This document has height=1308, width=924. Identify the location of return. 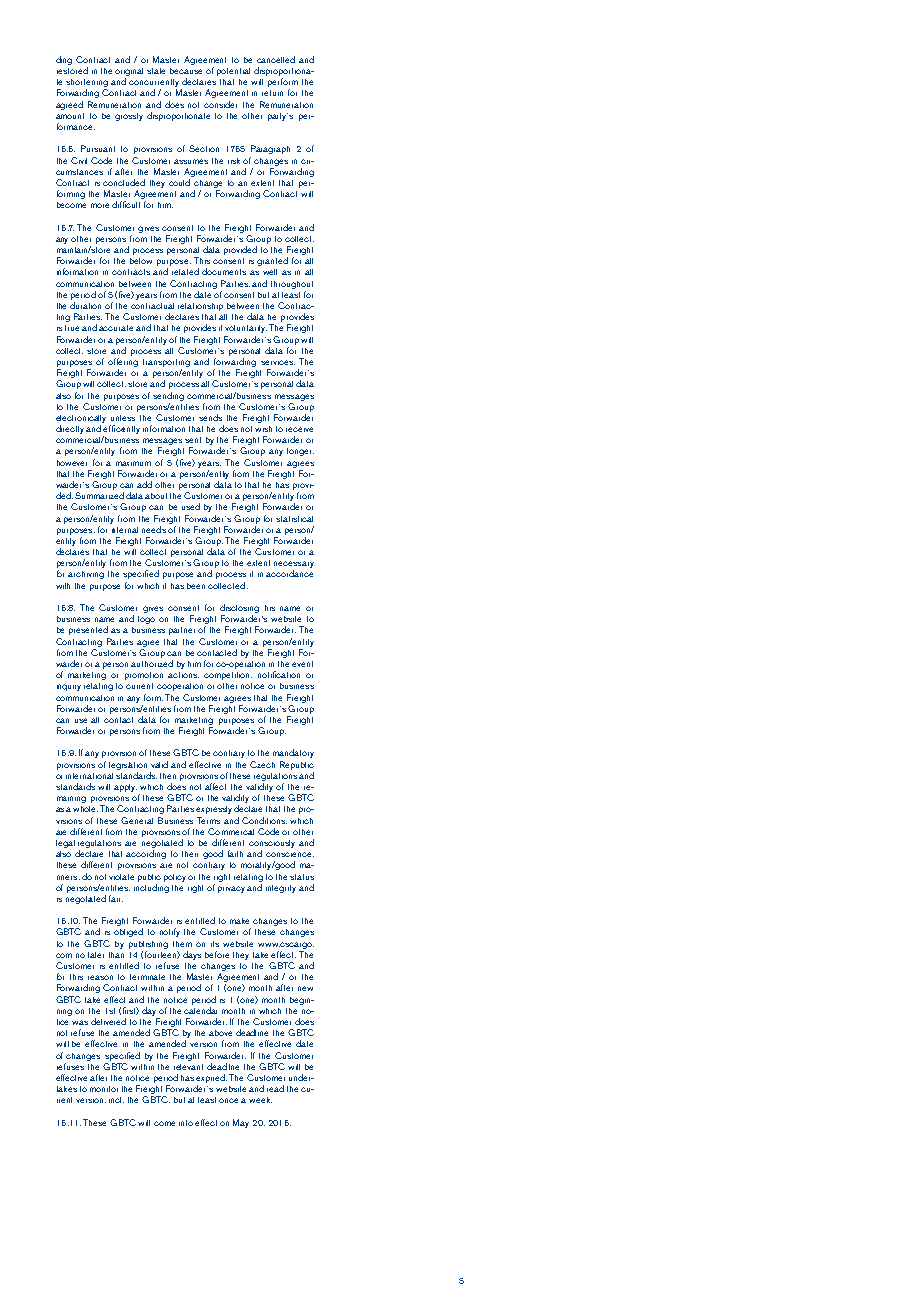
(272, 93).
